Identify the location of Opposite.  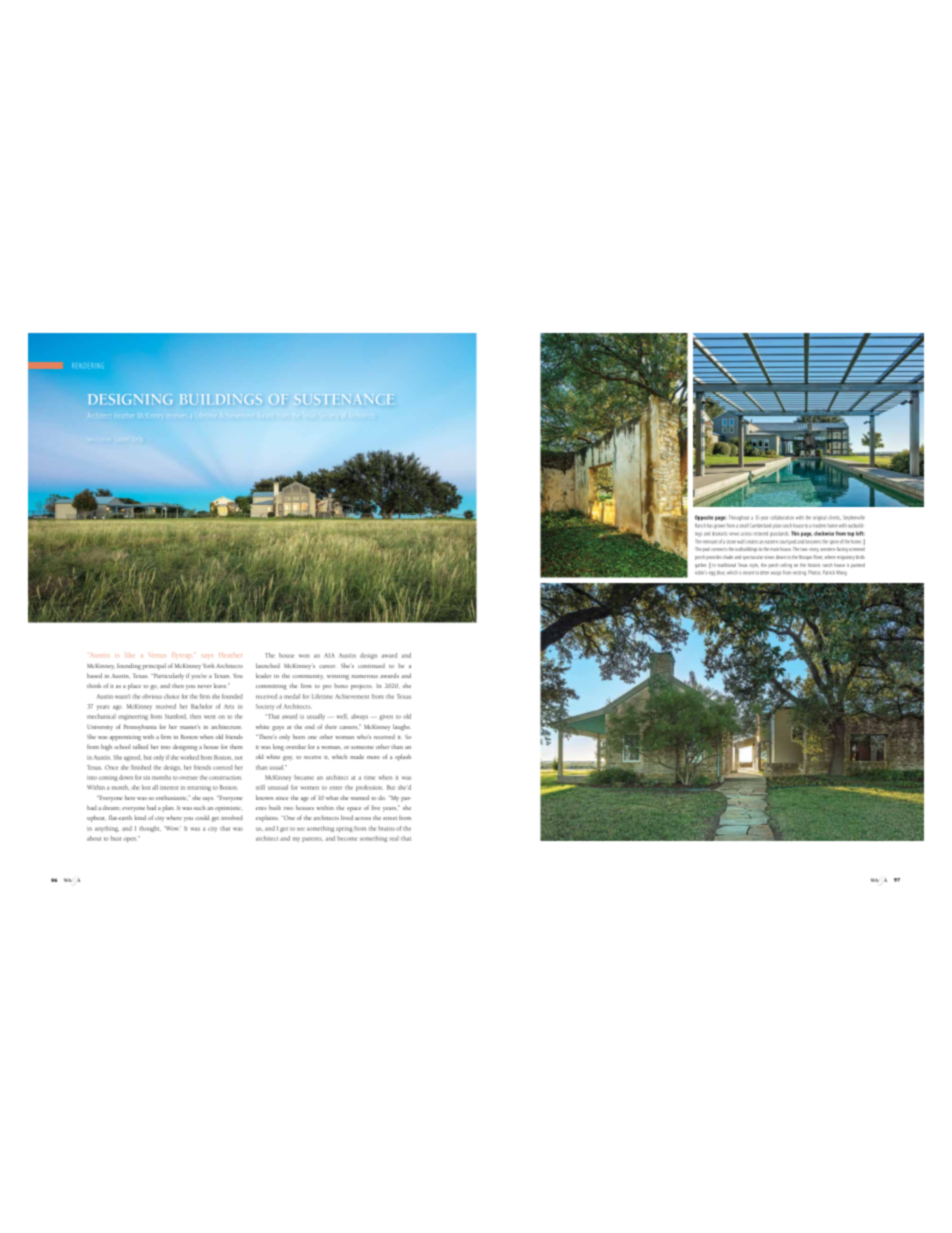
(704, 518).
